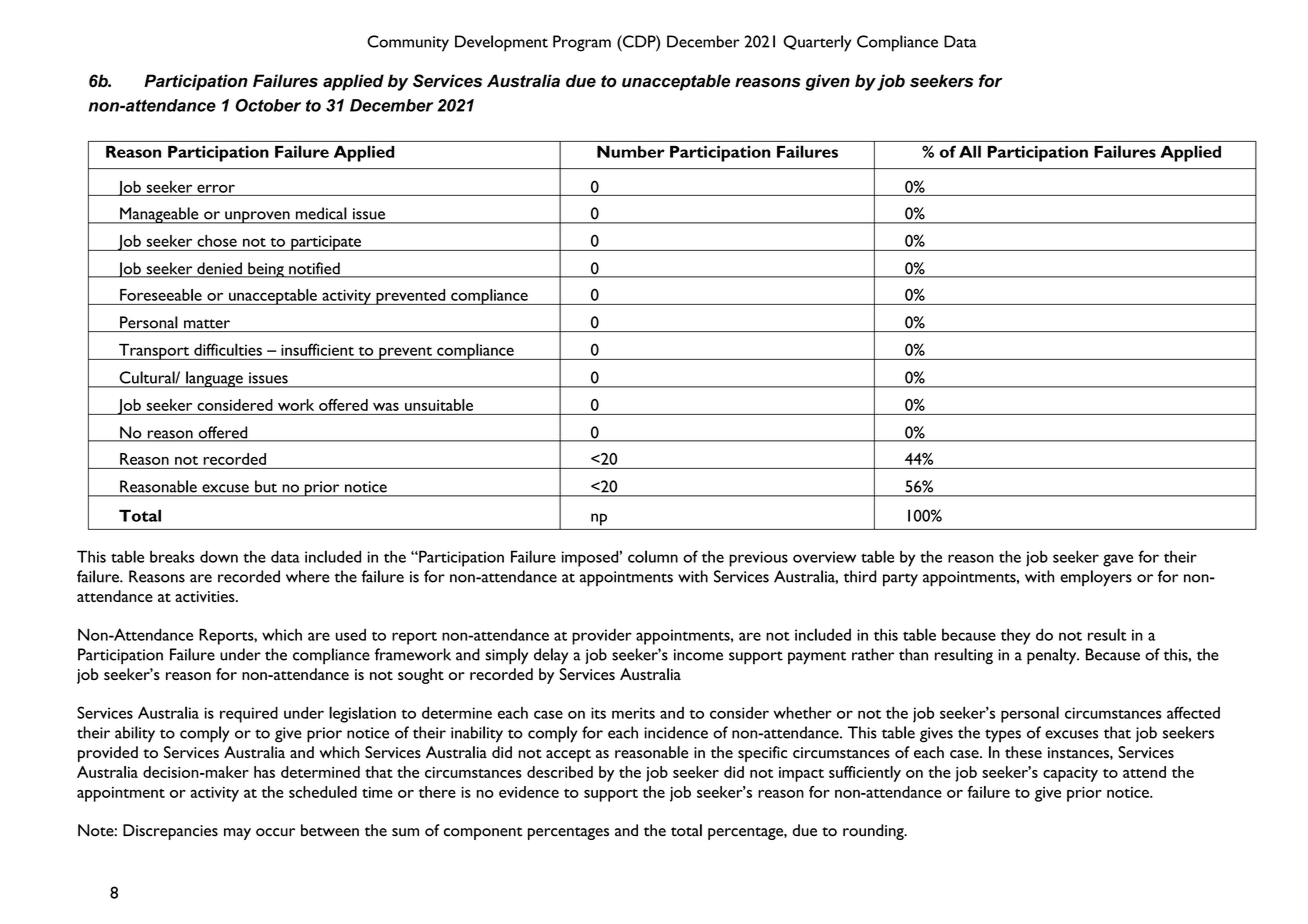 The image size is (1308, 924). What do you see at coordinates (529, 792) in the image?
I see `evidence` at bounding box center [529, 792].
